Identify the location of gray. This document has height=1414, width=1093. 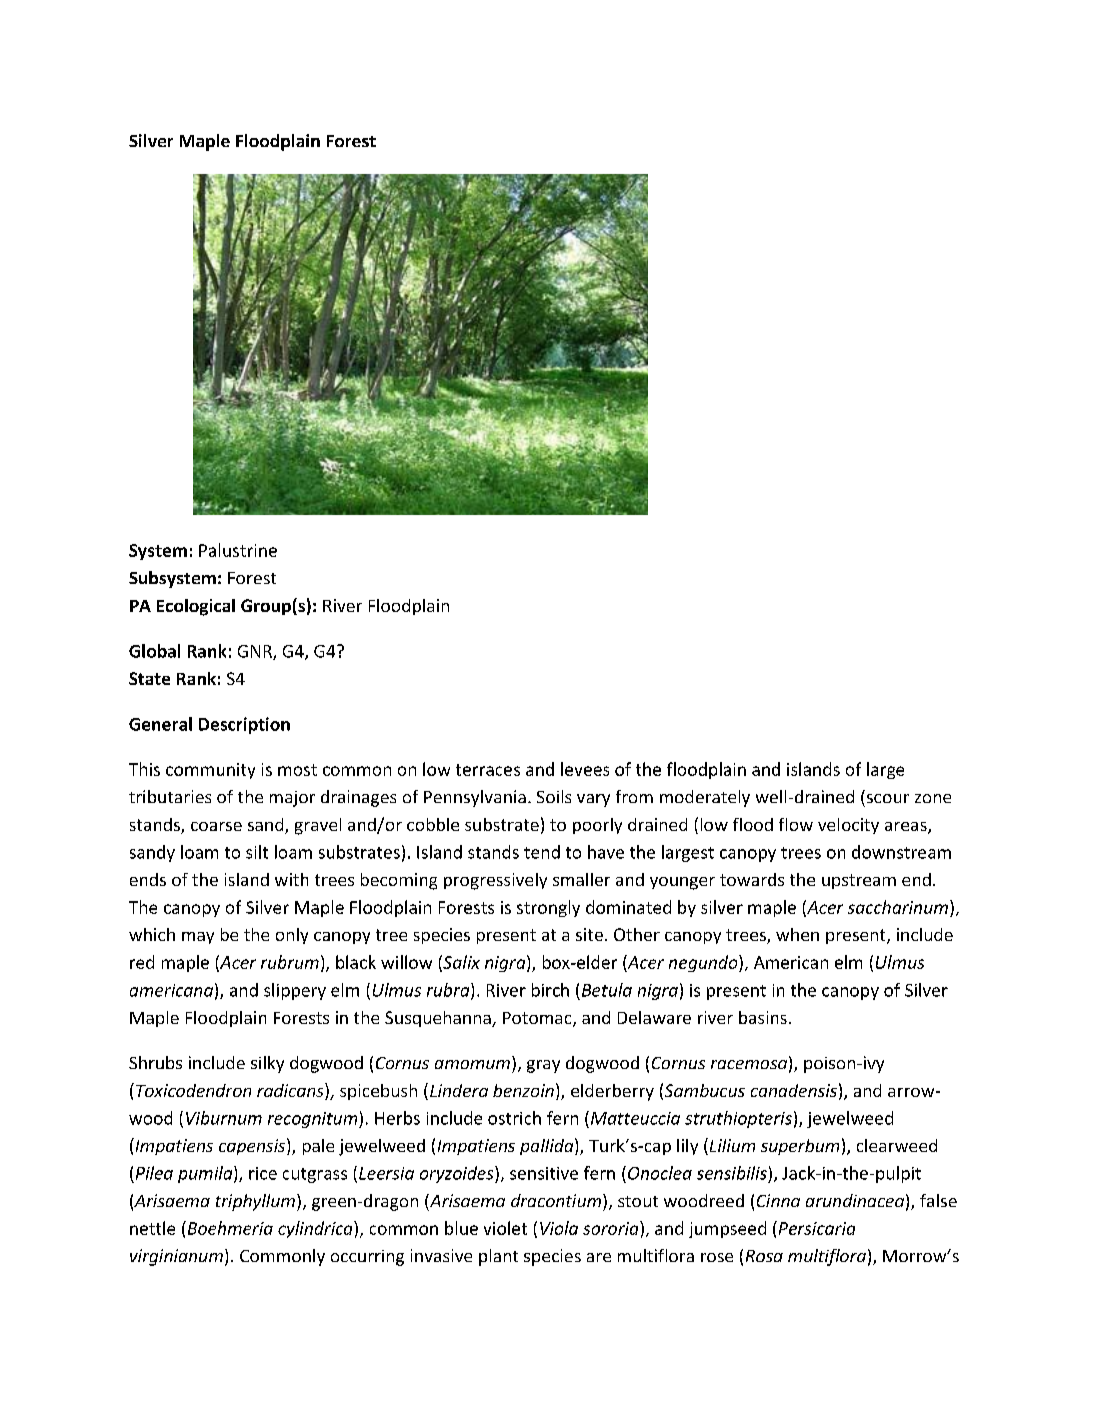
(543, 1066).
